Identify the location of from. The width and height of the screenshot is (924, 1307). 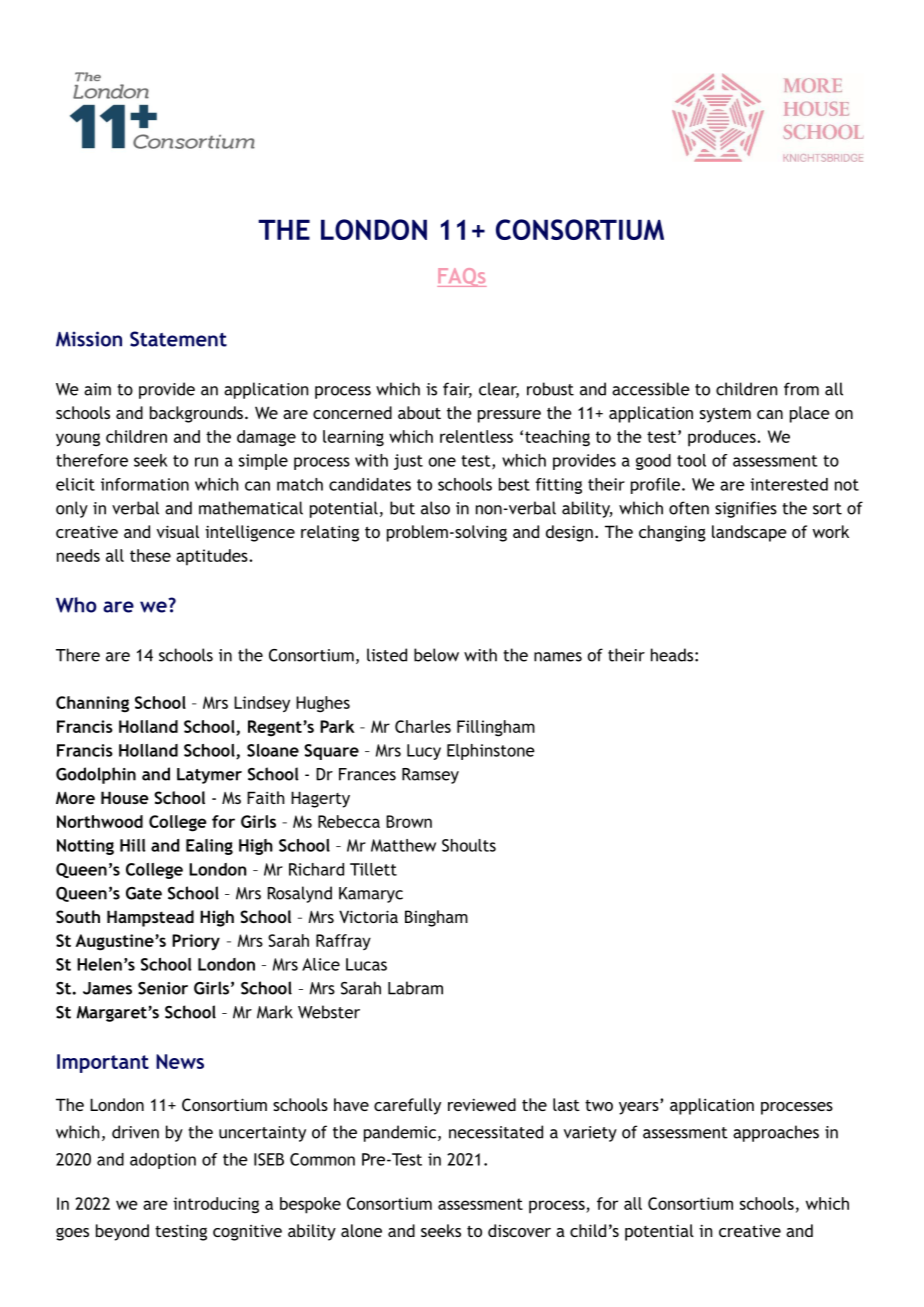
(801, 389).
